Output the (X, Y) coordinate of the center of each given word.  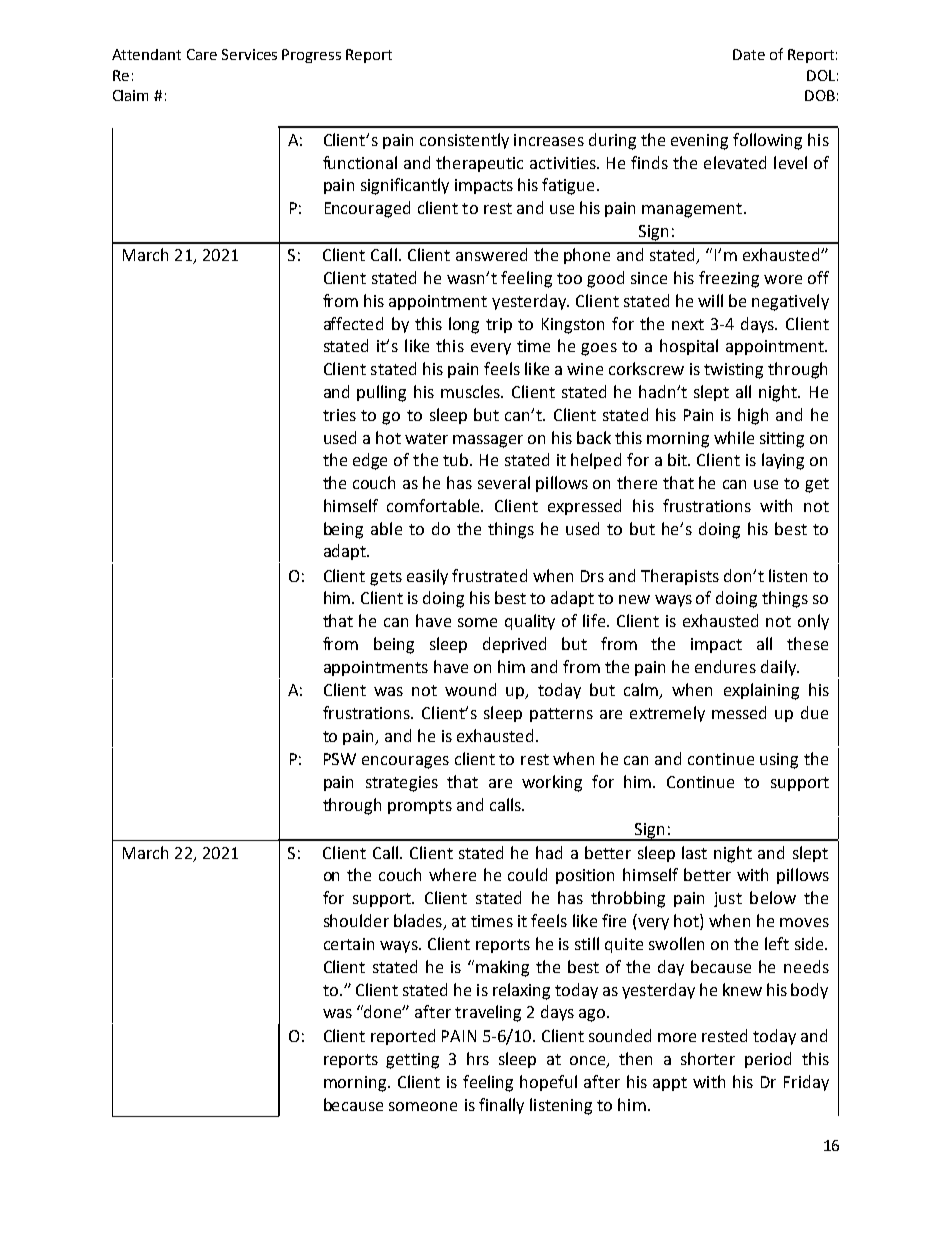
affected (353, 323)
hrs (478, 1058)
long (464, 325)
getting (412, 1061)
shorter (708, 1058)
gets (386, 578)
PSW (340, 759)
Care (202, 54)
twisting (733, 371)
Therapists (680, 577)
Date (749, 54)
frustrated (489, 575)
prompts (420, 807)
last (694, 852)
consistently (464, 141)
